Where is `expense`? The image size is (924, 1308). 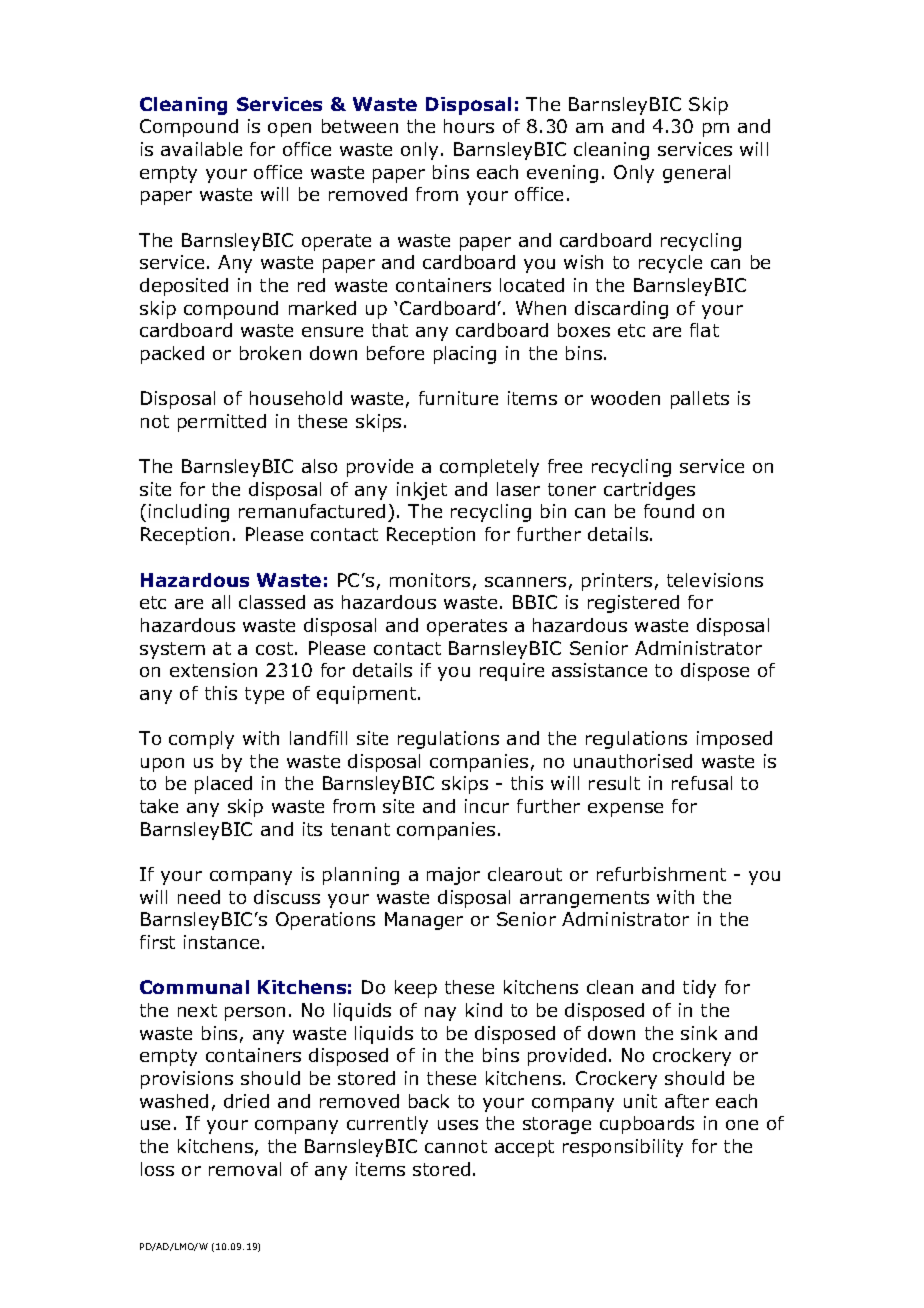 expense is located at coordinates (625, 810).
